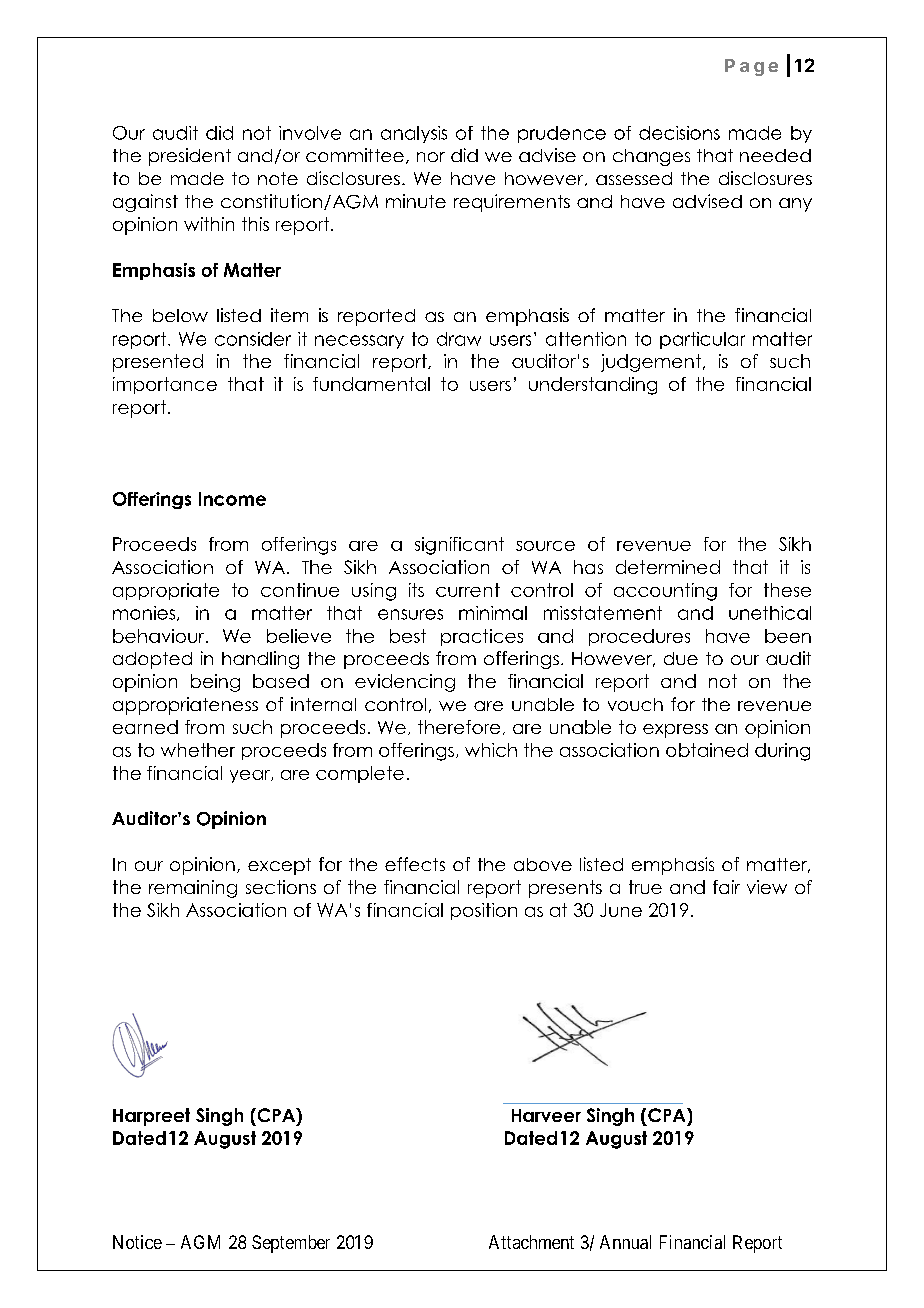 This page has width=924, height=1308. Describe the element at coordinates (459, 727) in the page. I see `therefore` at that location.
